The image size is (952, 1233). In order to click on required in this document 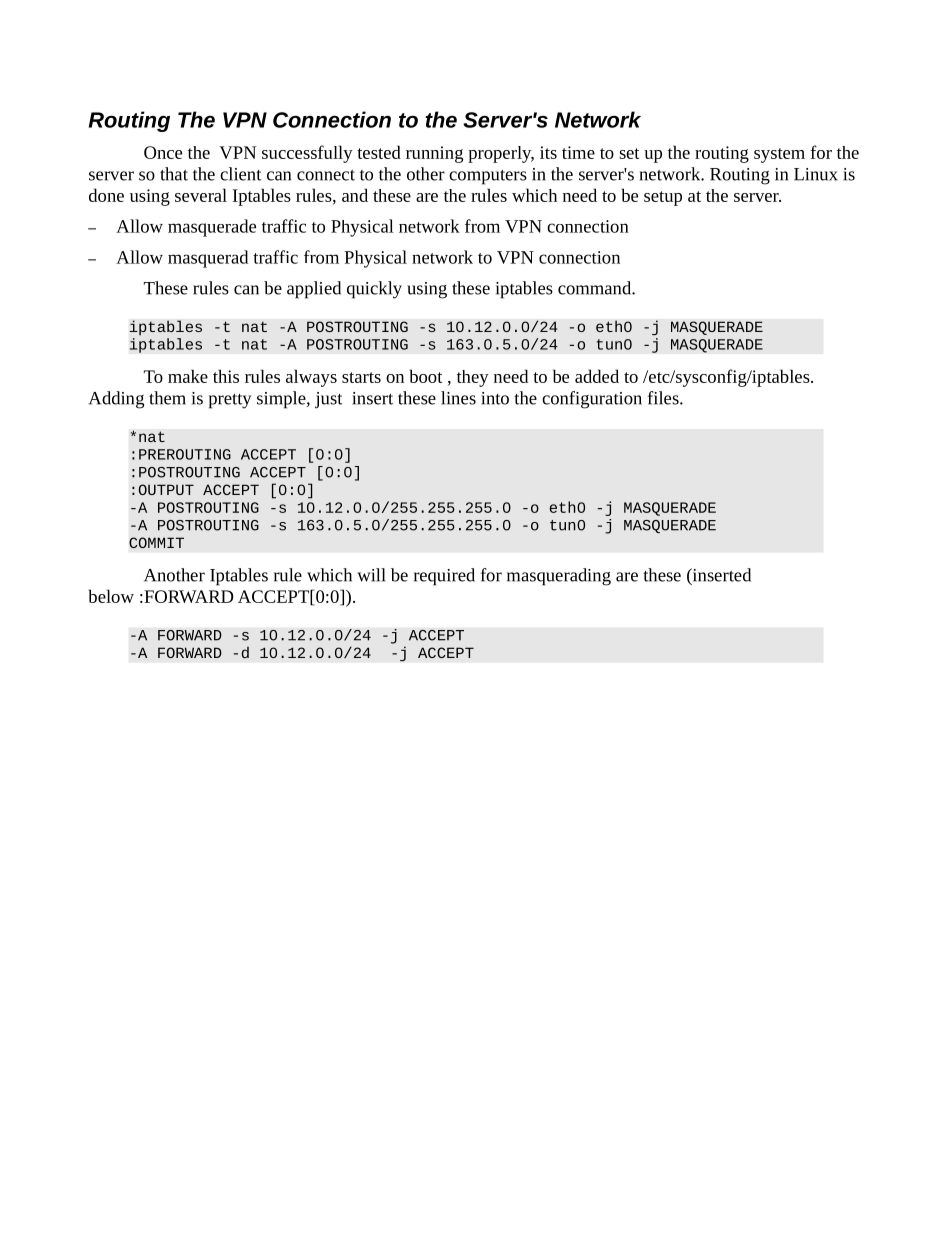, I will do `click(444, 577)`.
